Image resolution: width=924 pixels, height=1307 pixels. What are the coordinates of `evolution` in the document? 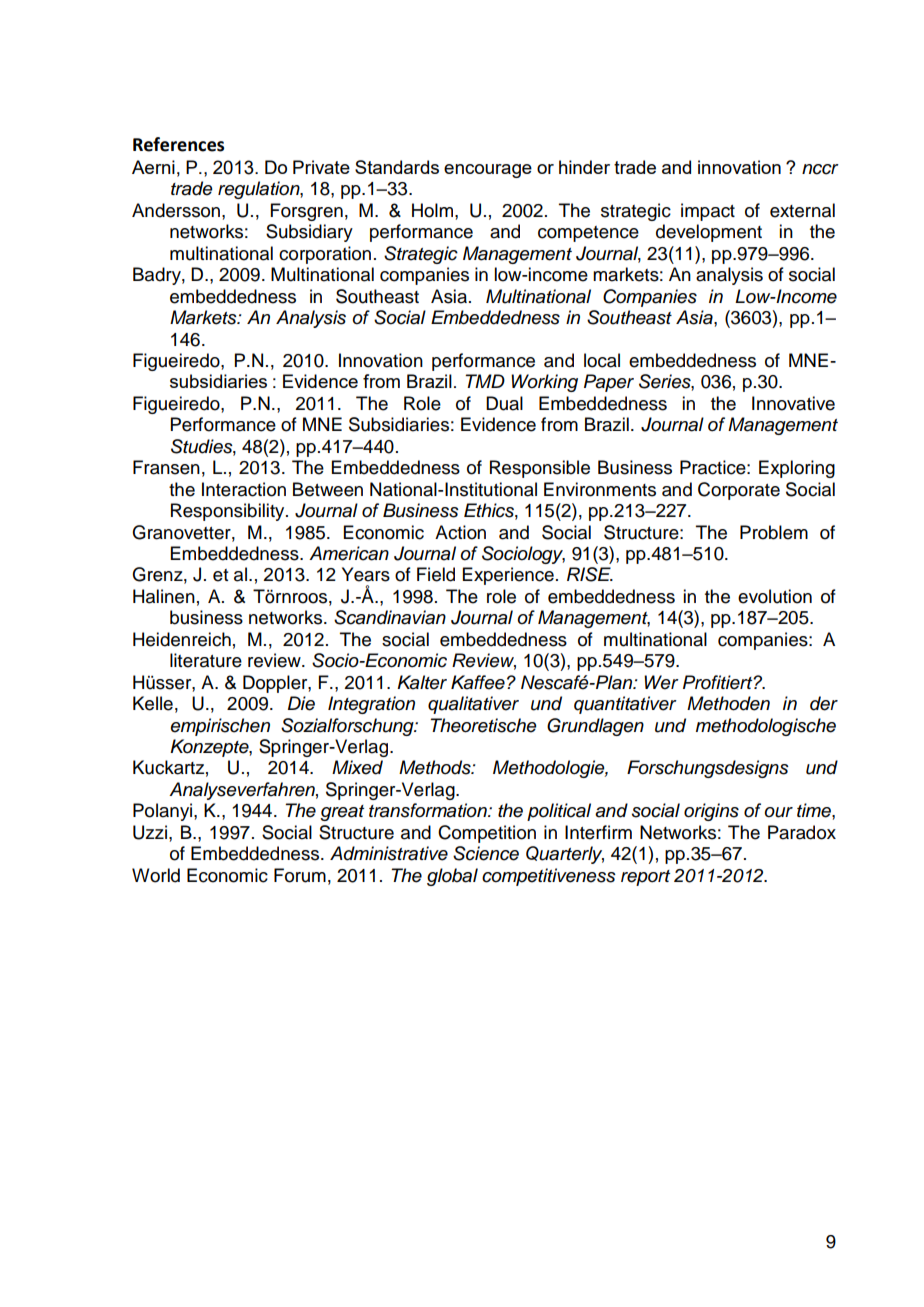 It's located at (775, 596).
